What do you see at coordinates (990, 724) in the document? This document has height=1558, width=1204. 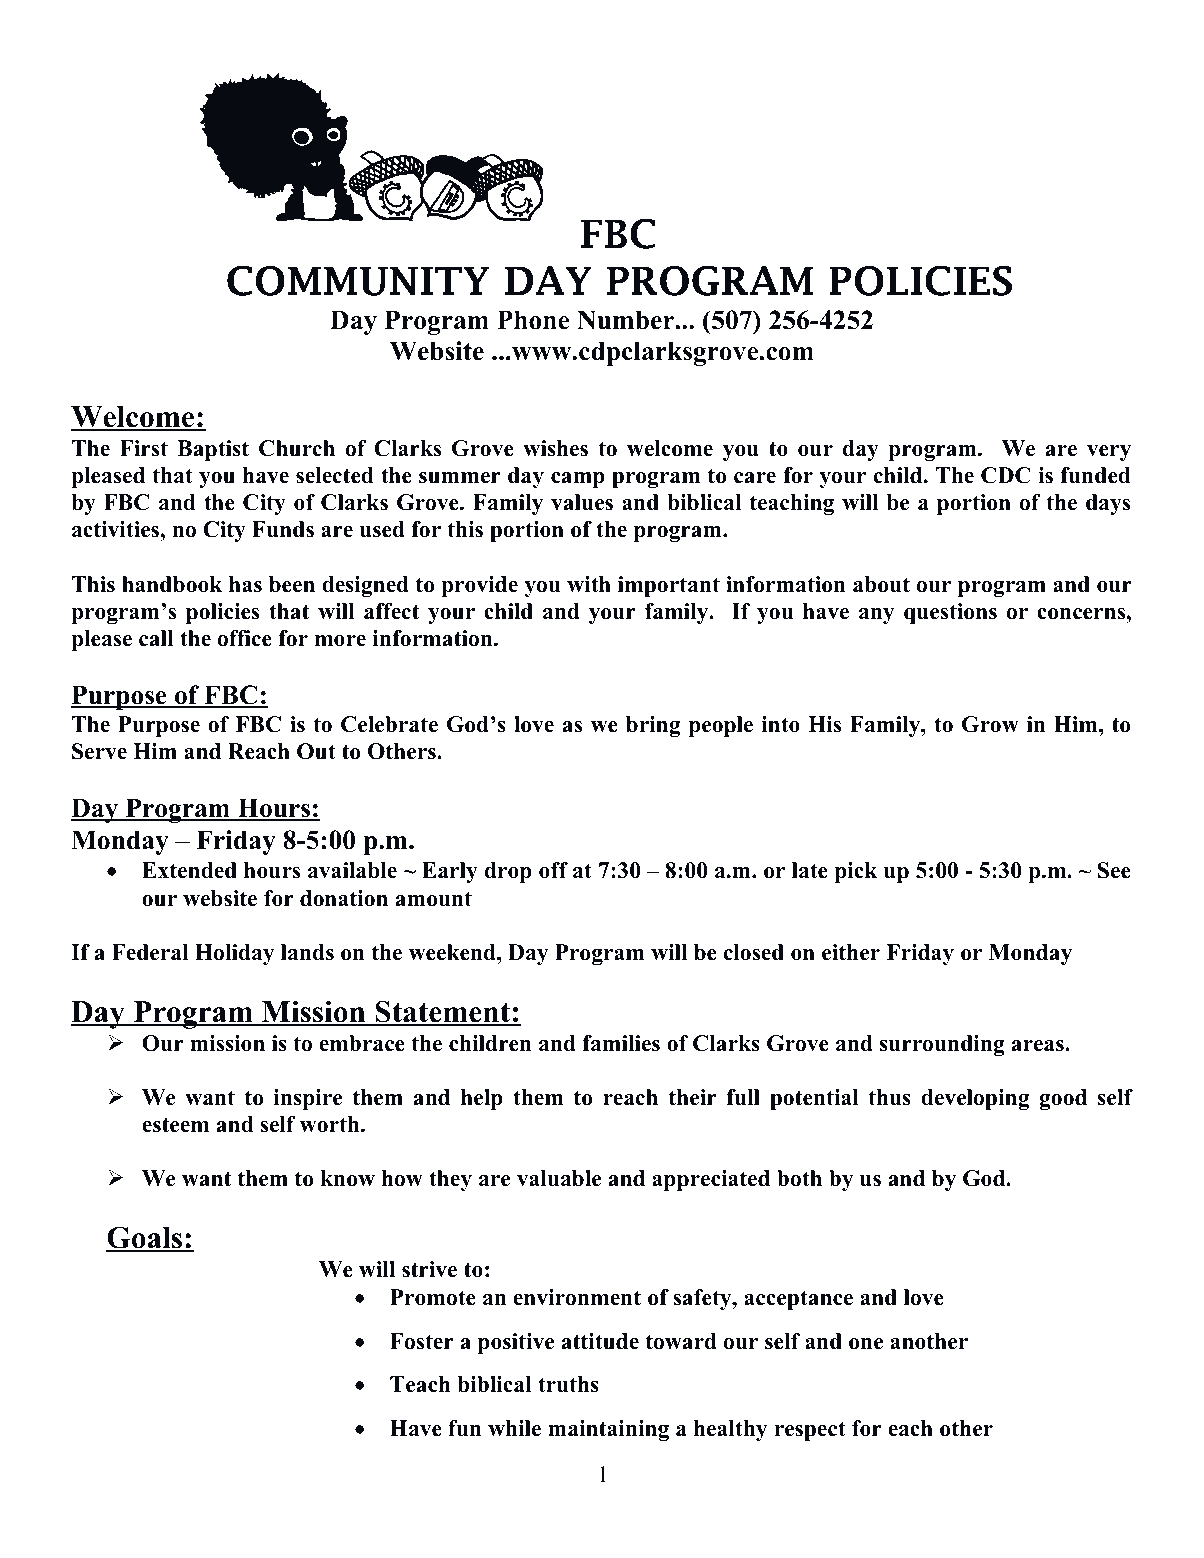 I see `Grow` at bounding box center [990, 724].
